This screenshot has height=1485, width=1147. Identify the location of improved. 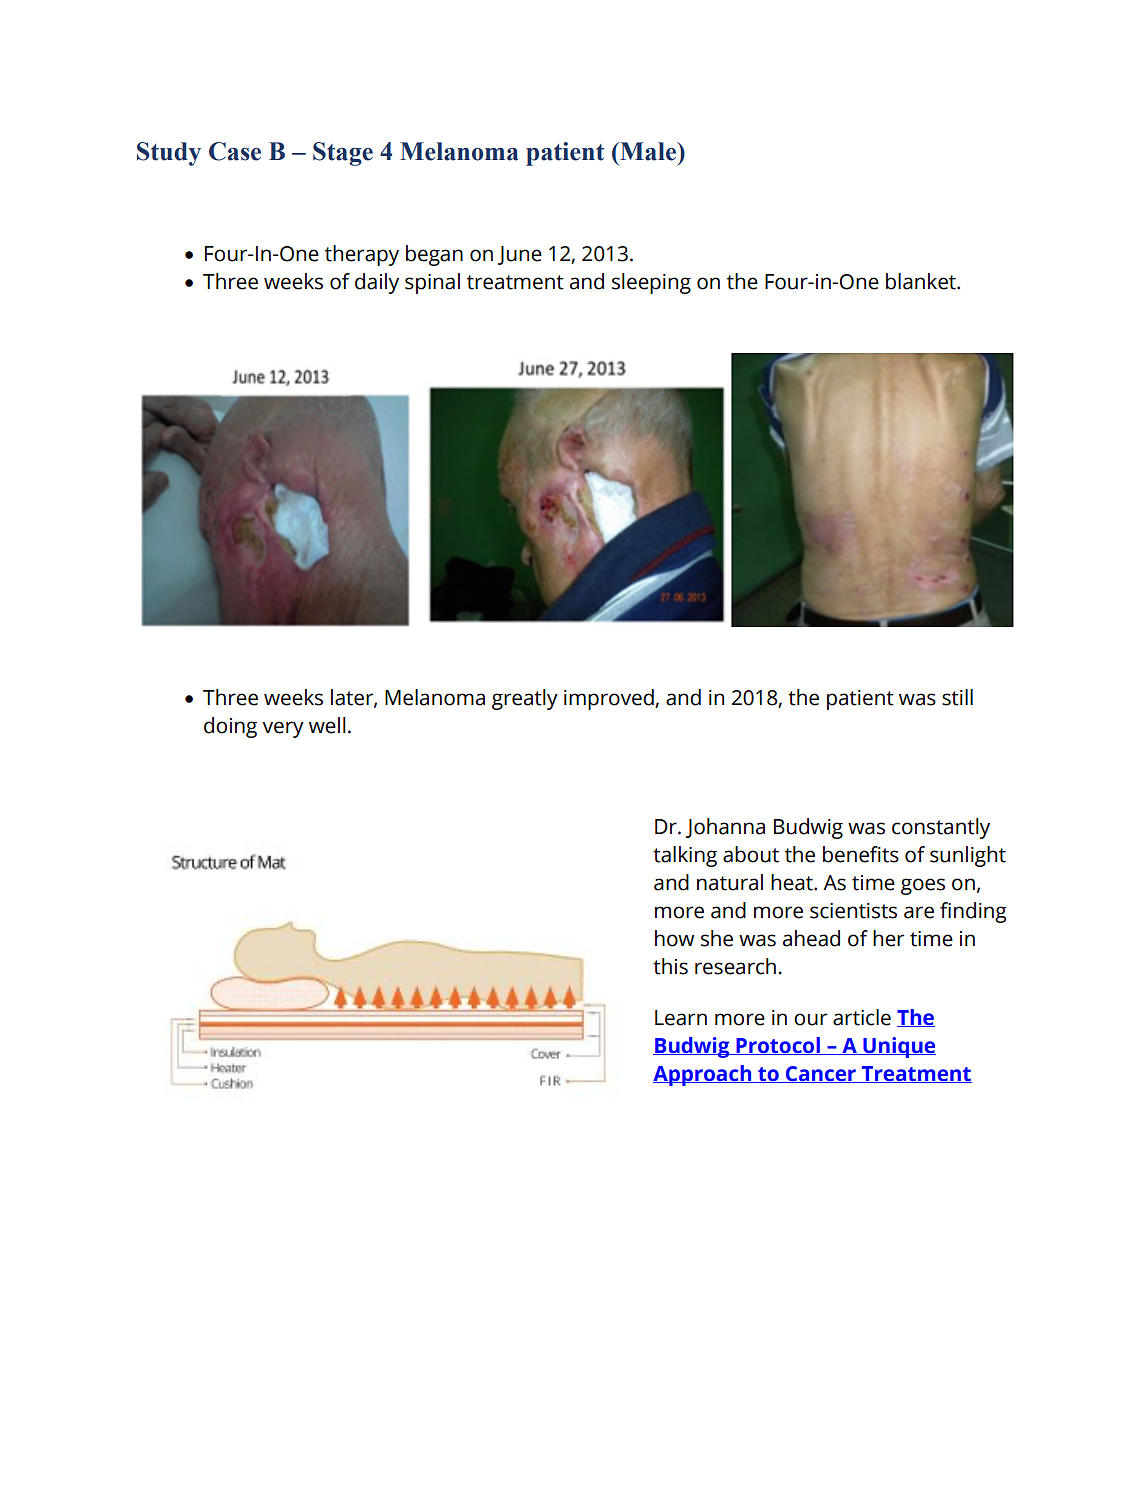
(610, 699).
